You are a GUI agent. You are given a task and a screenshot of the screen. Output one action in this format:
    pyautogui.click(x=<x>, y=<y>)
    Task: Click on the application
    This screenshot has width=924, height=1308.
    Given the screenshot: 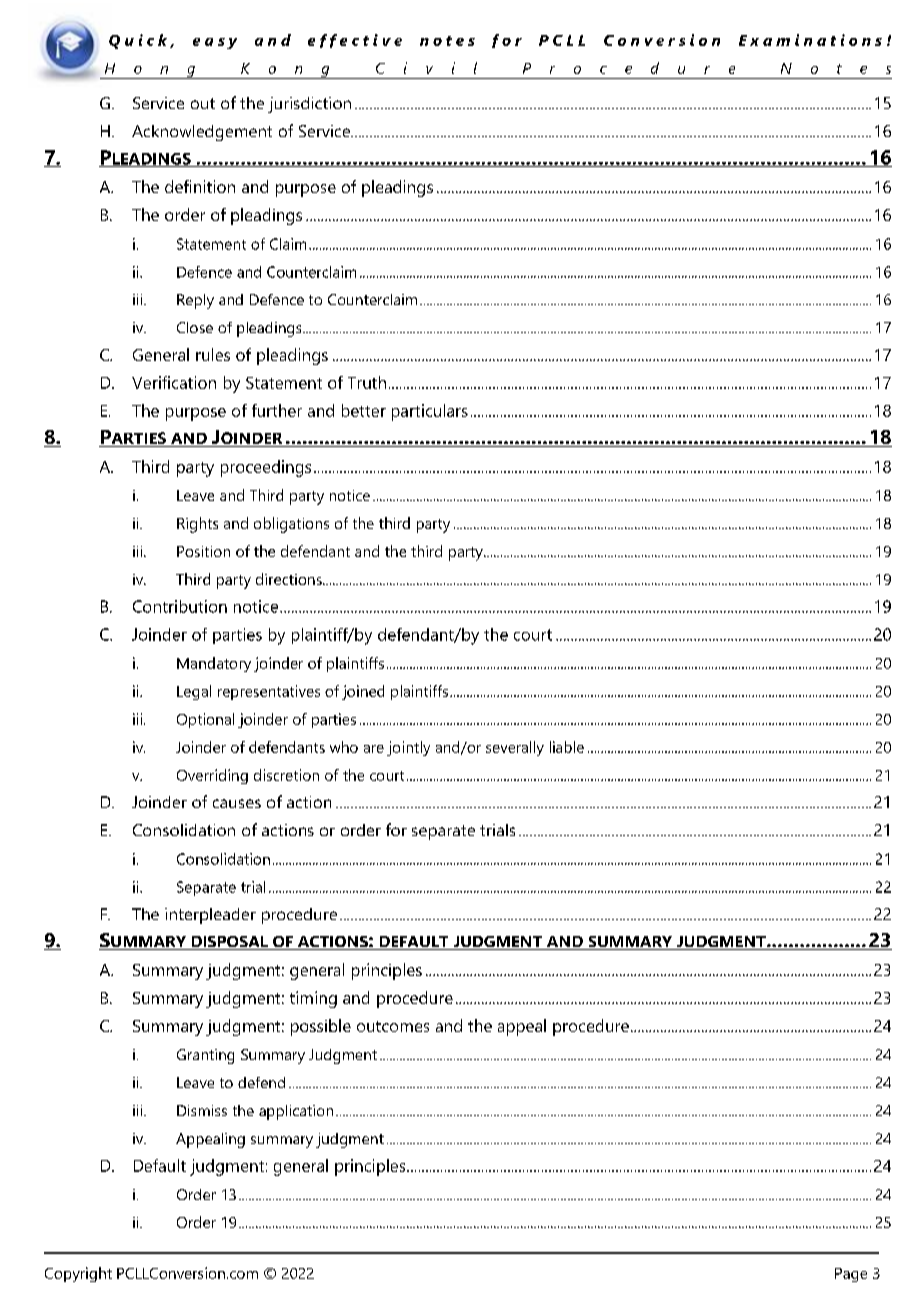 What is the action you would take?
    pyautogui.click(x=296, y=1112)
